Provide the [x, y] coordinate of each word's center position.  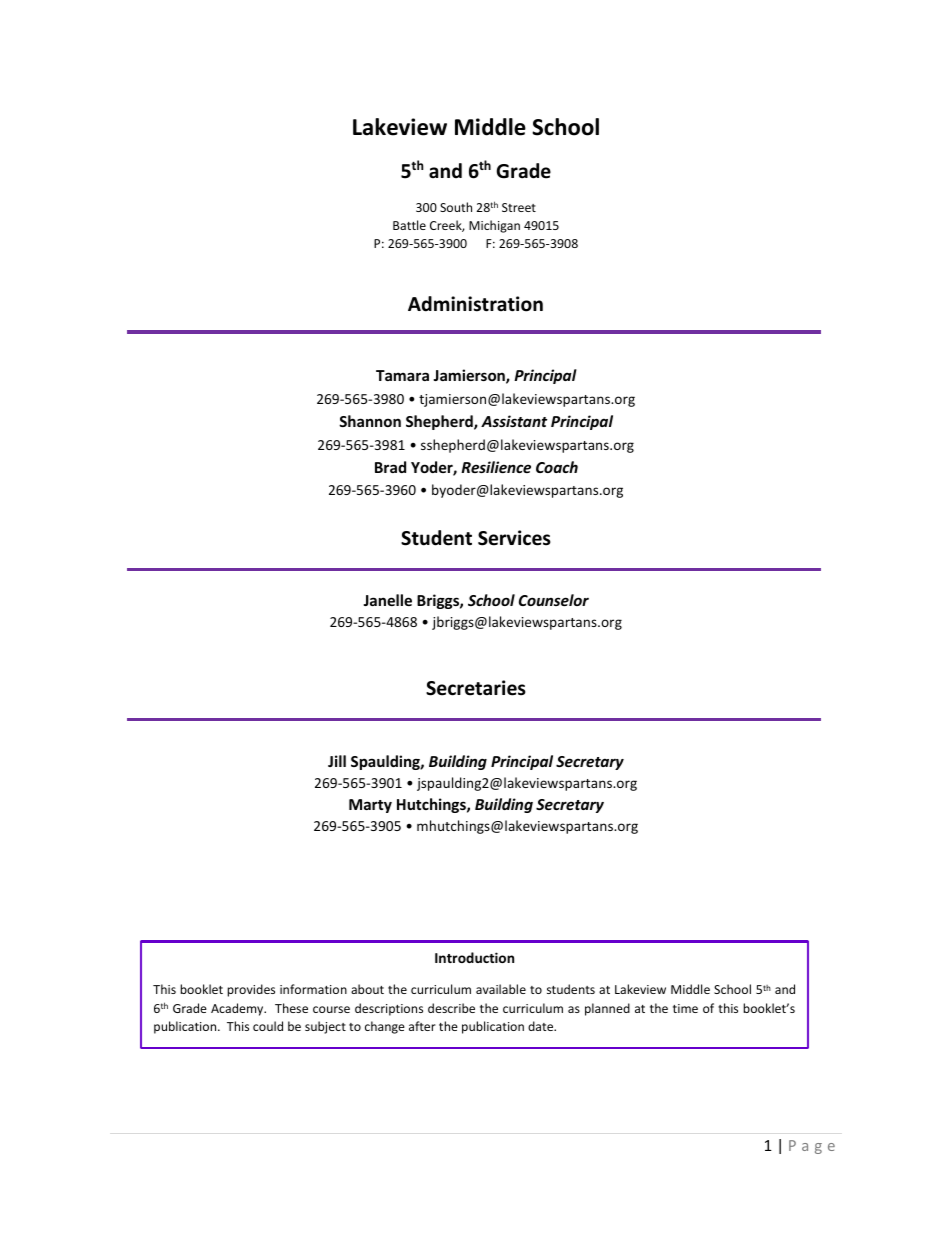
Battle [409, 225]
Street [519, 207]
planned [607, 1009]
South [456, 207]
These [291, 1008]
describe [451, 1008]
